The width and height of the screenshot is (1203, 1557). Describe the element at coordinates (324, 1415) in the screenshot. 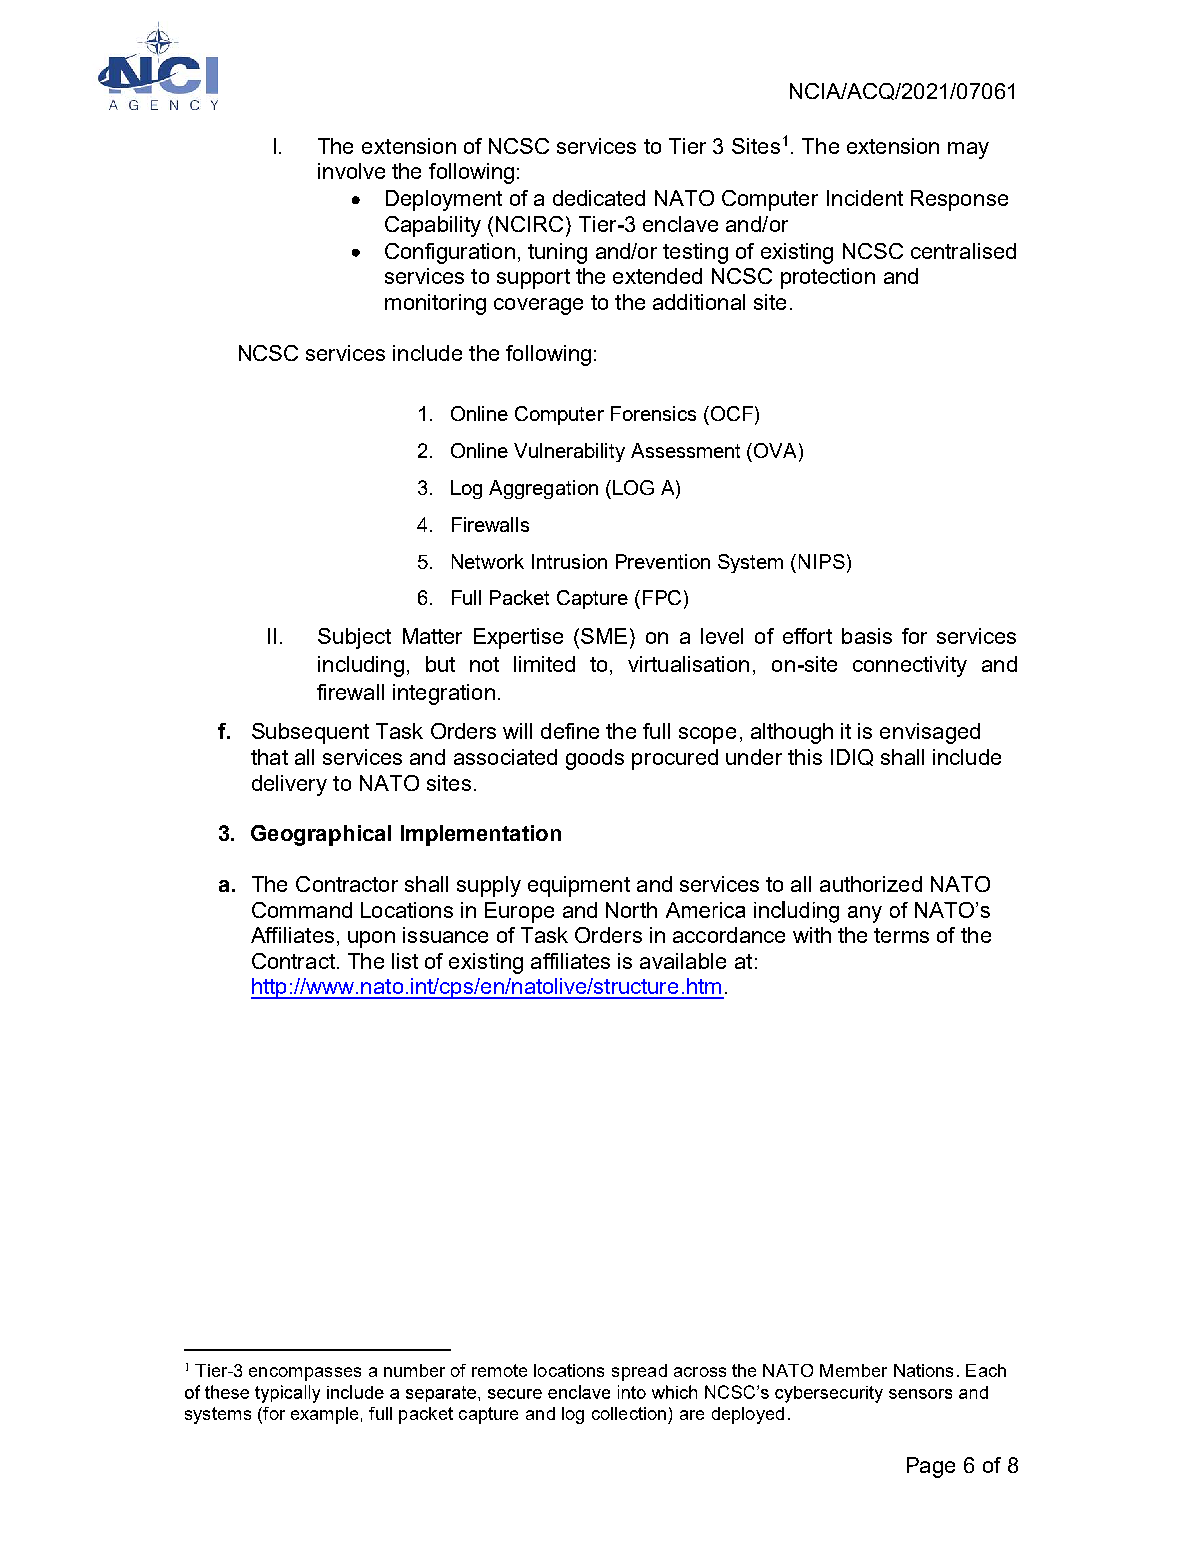

I see `example` at that location.
